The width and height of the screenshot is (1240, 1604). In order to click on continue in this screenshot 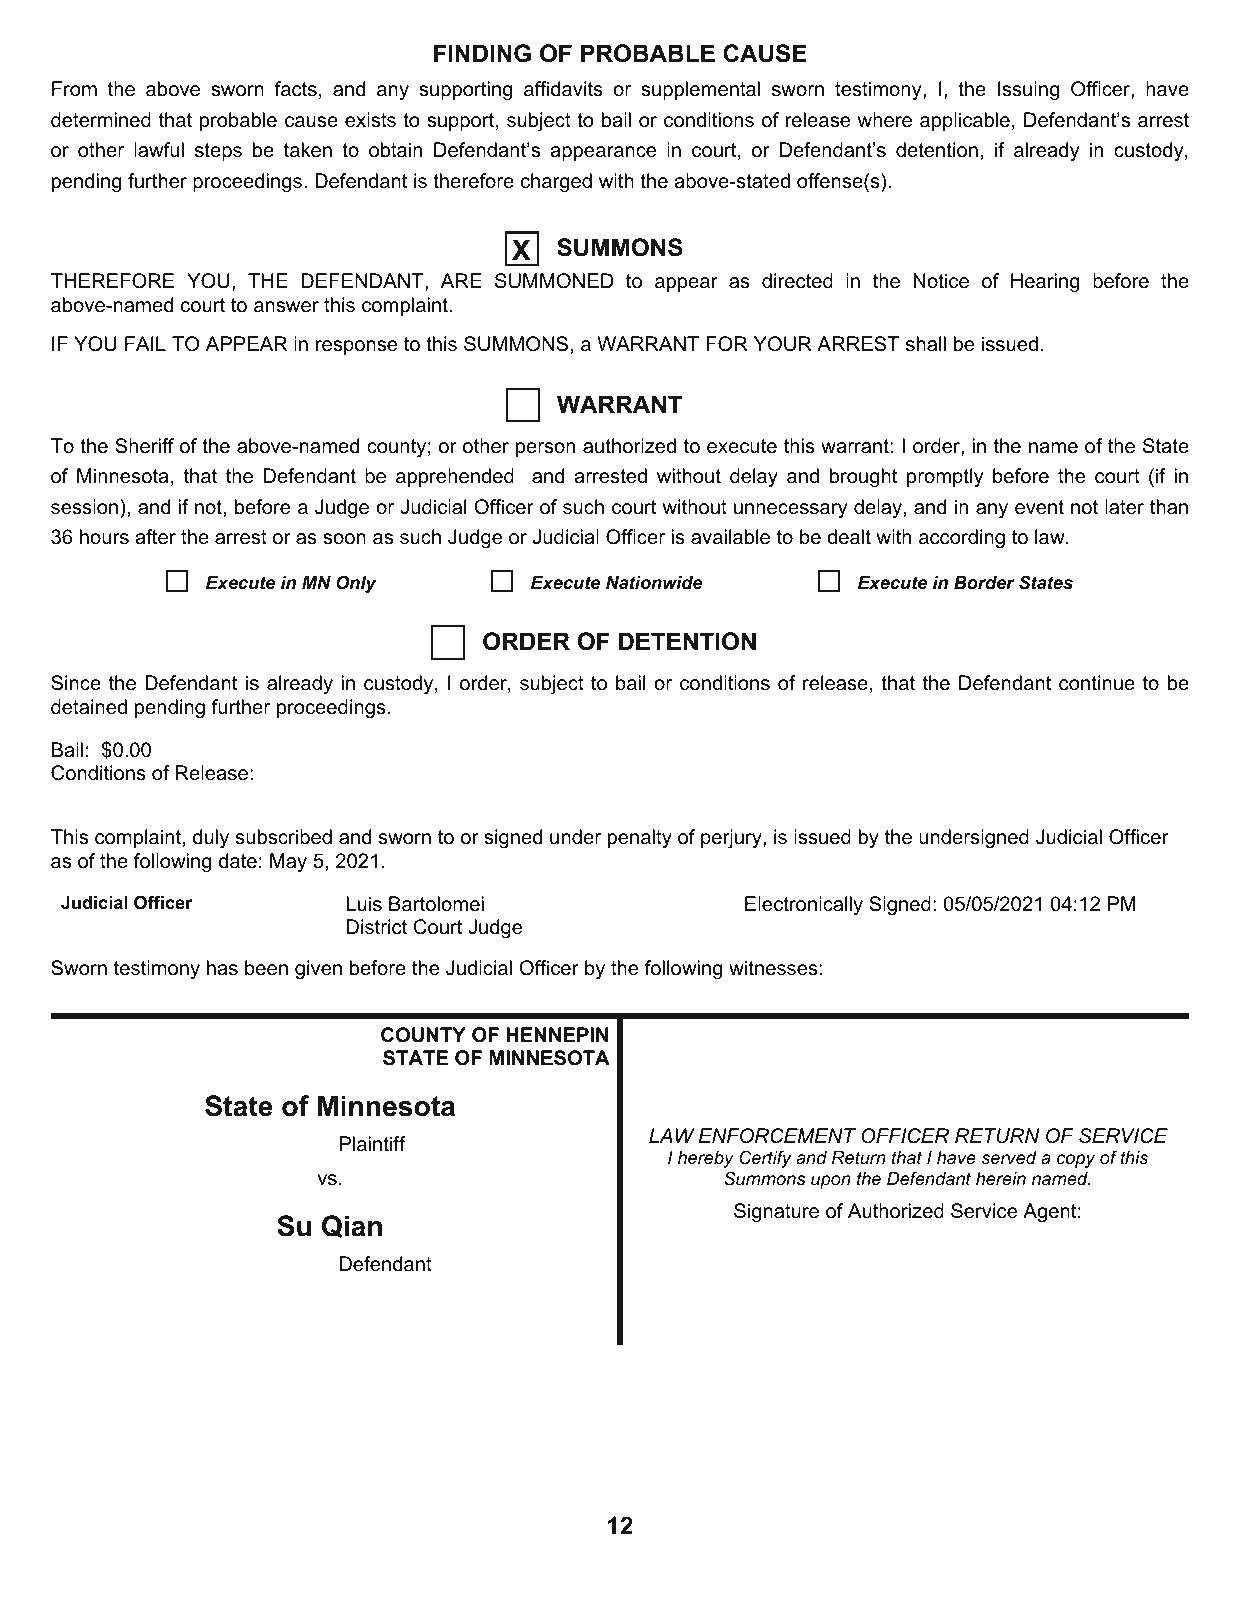, I will do `click(1097, 683)`.
